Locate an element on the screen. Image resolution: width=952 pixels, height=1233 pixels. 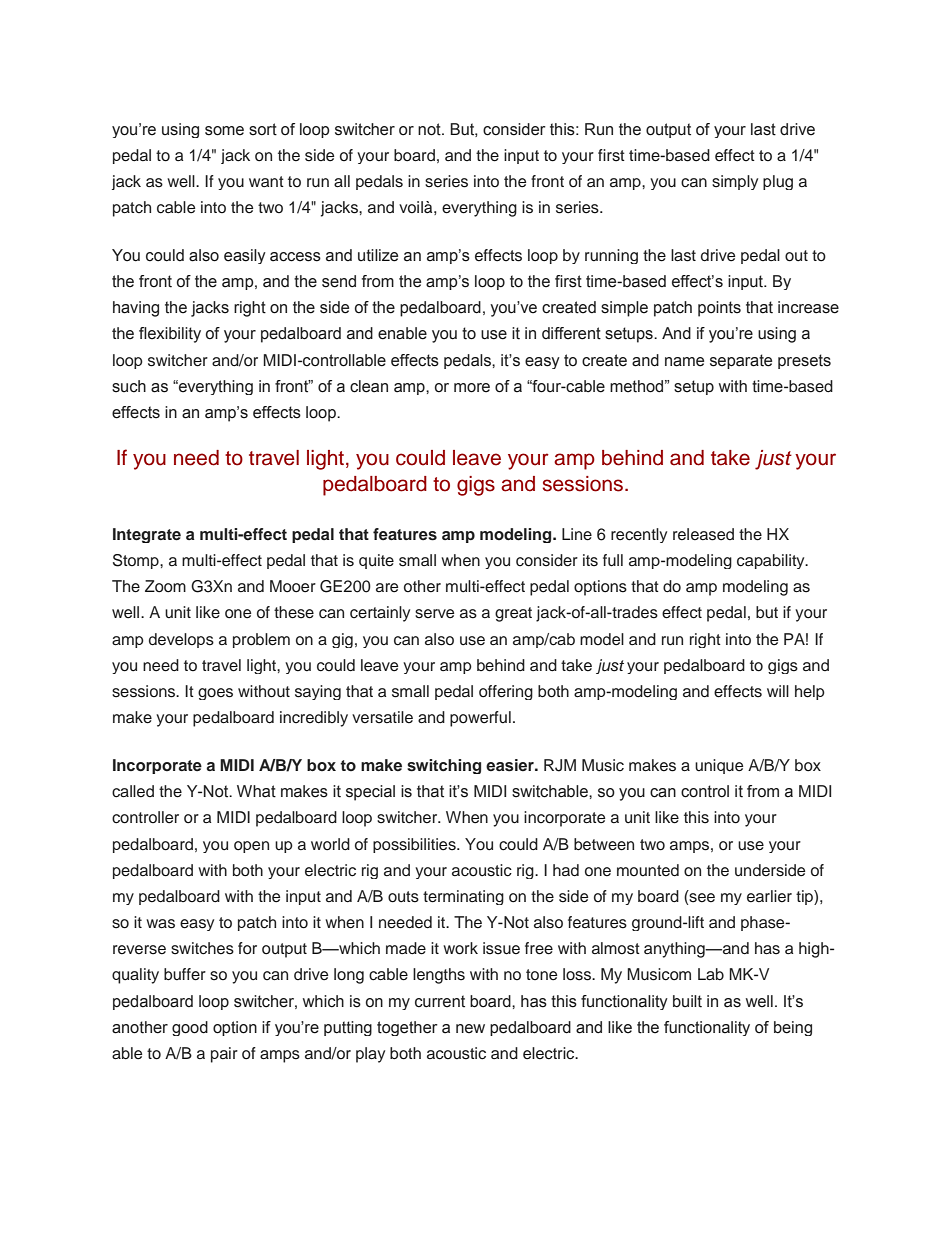
simply is located at coordinates (735, 182).
